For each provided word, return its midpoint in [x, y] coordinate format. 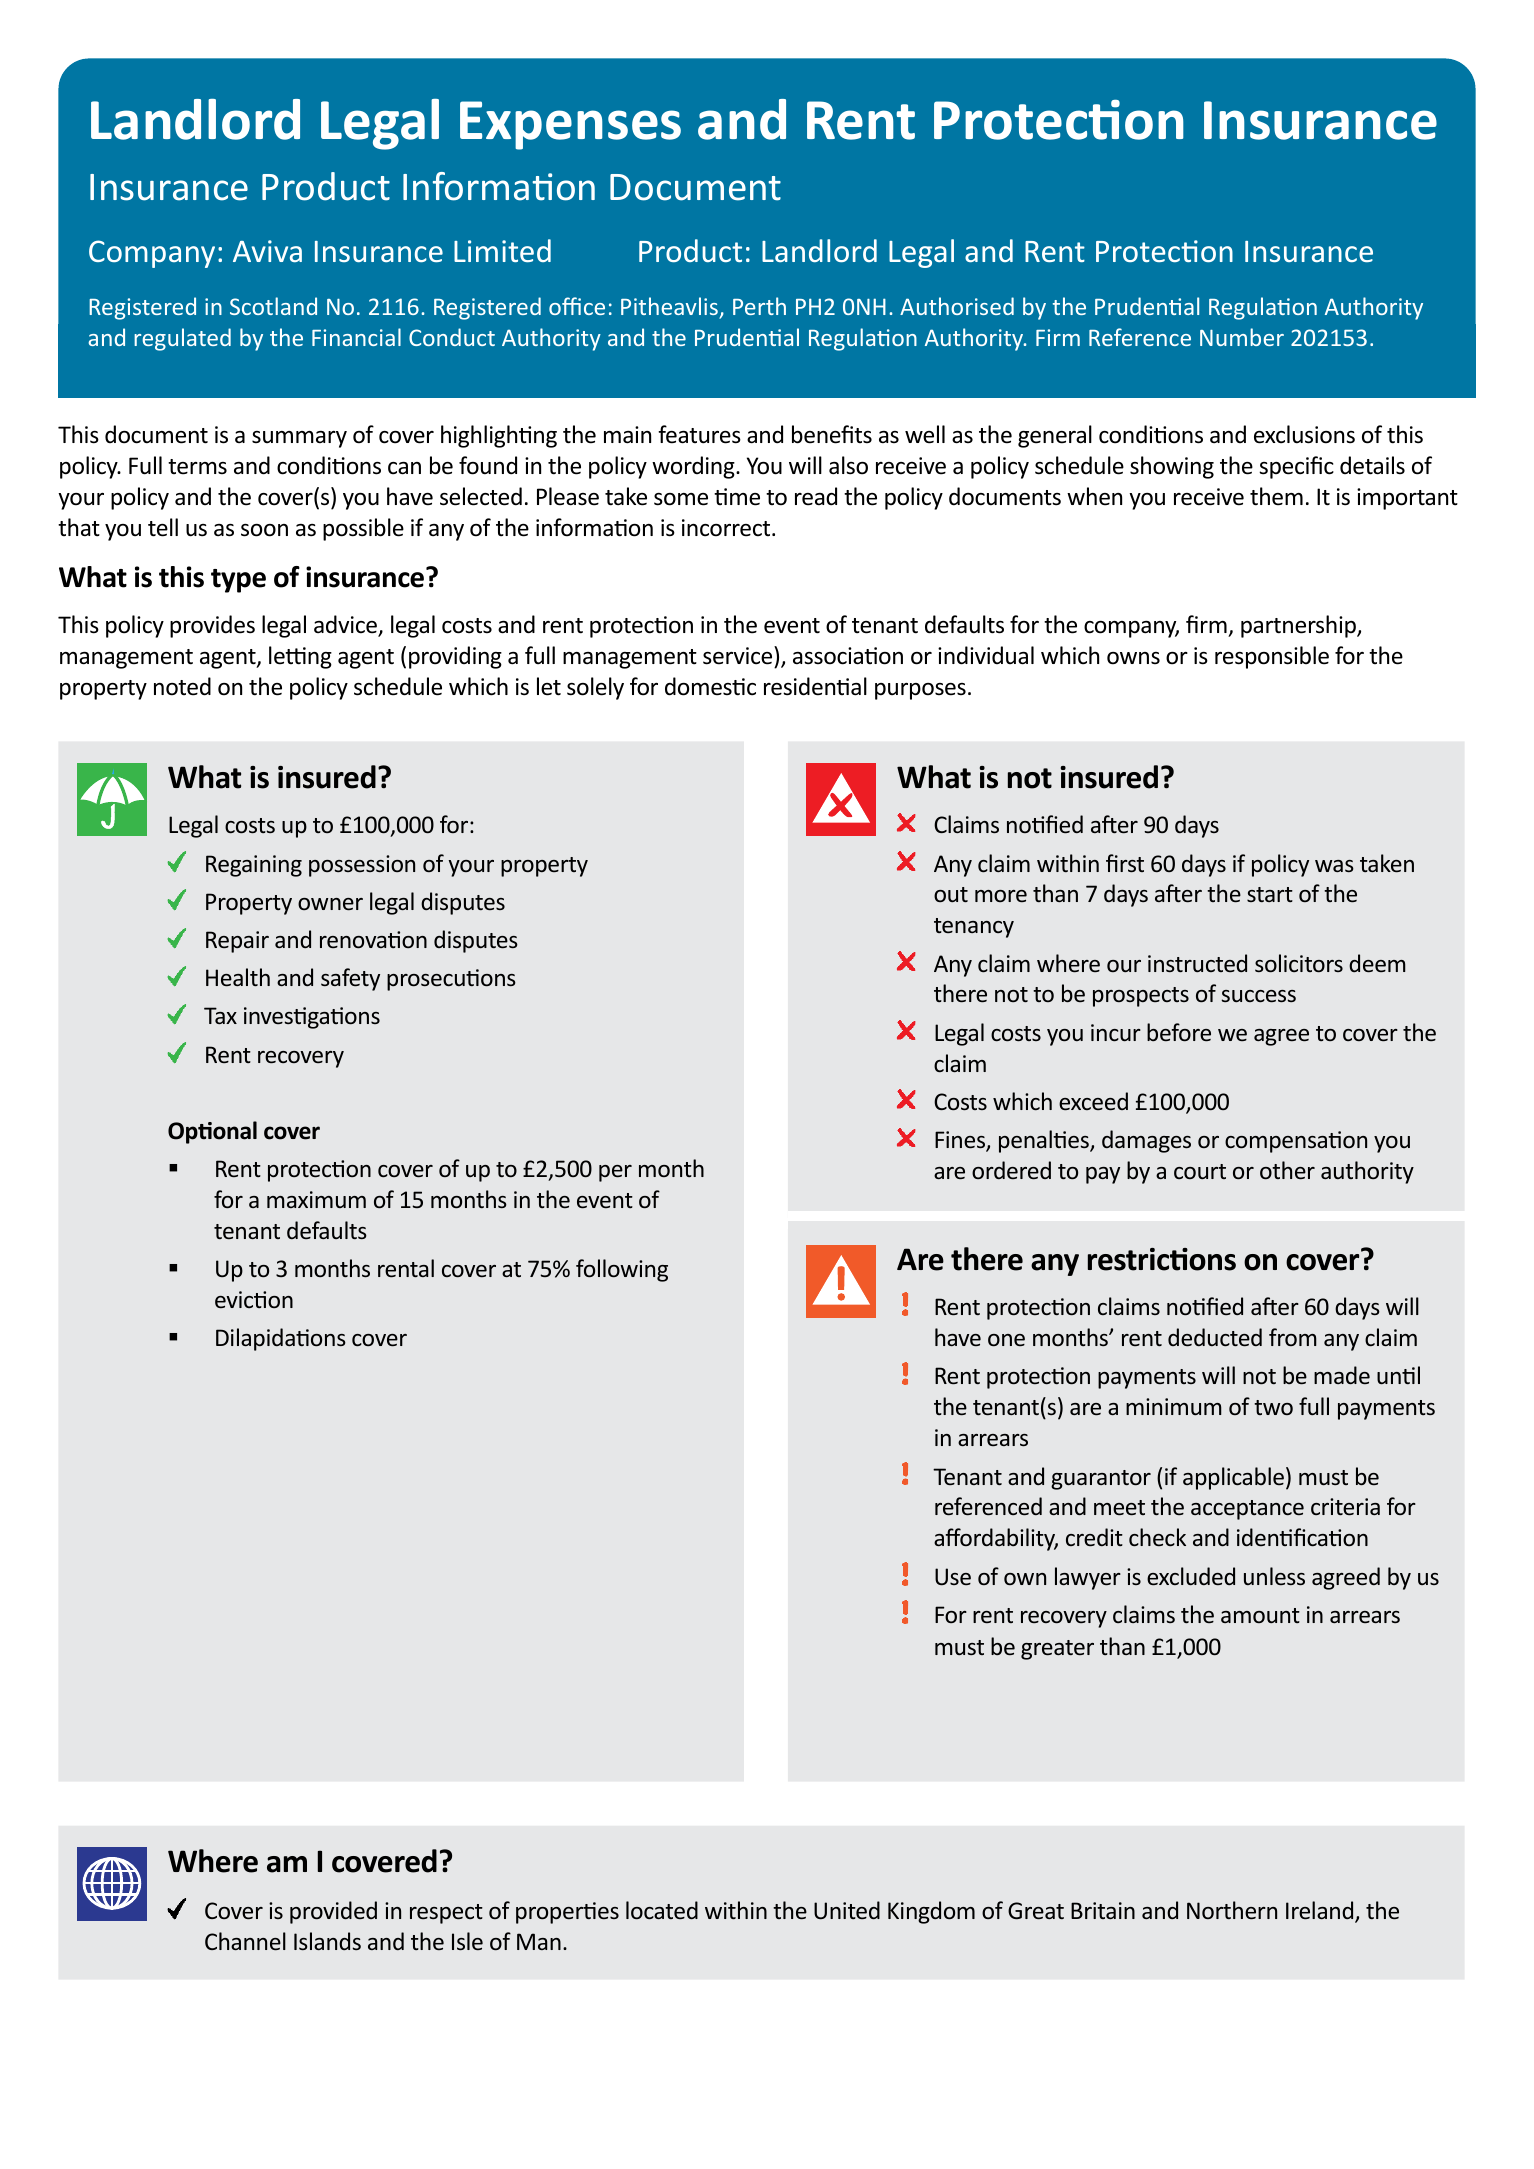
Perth [759, 306]
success [1258, 996]
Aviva [267, 251]
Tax [220, 1015]
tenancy [974, 928]
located [662, 1910]
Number [1242, 337]
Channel [245, 1941]
